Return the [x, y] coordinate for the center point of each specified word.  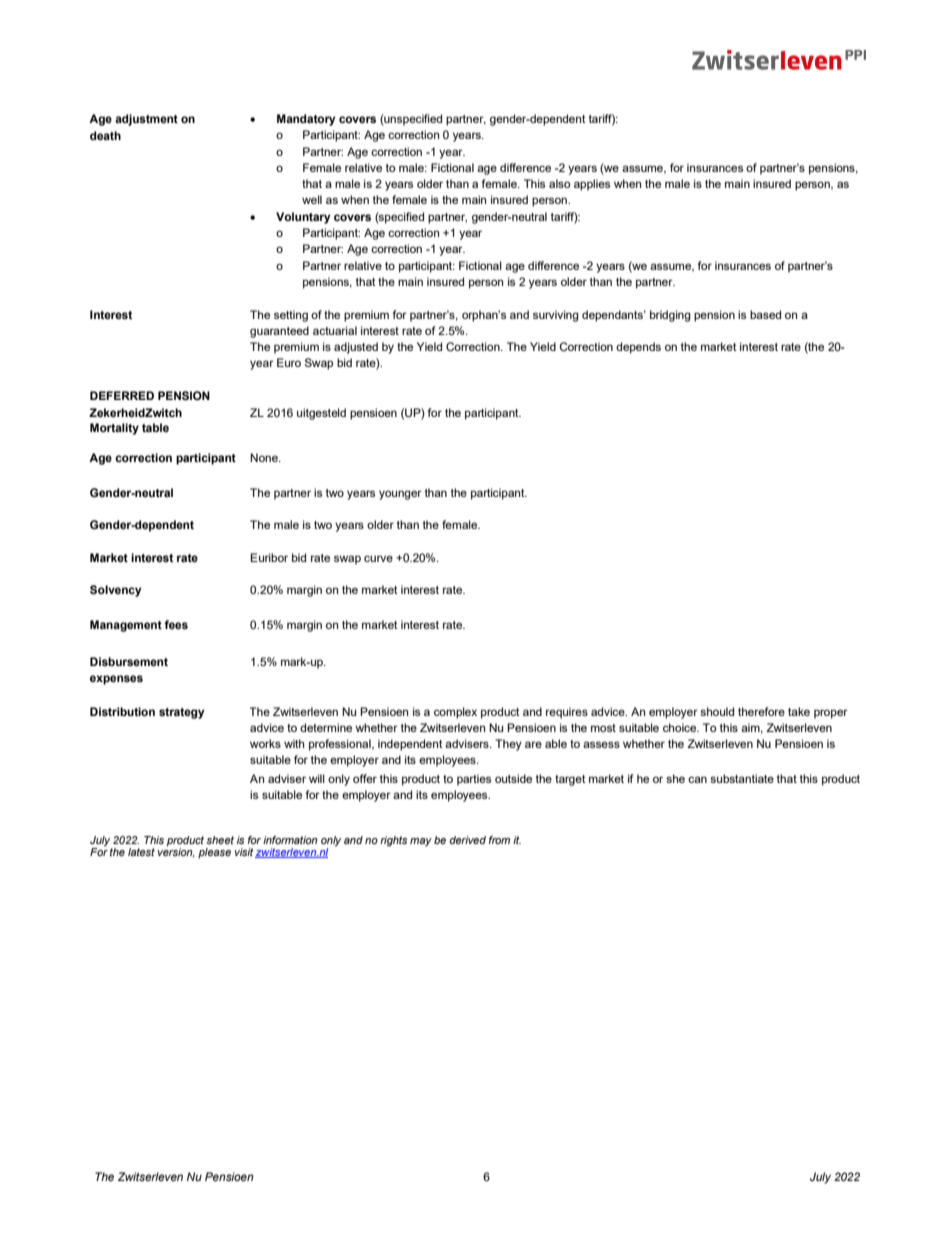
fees [176, 624]
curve [378, 558]
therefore [761, 711]
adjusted [356, 348]
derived [467, 840]
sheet [220, 840]
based [765, 314]
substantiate [742, 778]
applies [592, 185]
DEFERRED [122, 395]
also [559, 183]
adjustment [146, 120]
